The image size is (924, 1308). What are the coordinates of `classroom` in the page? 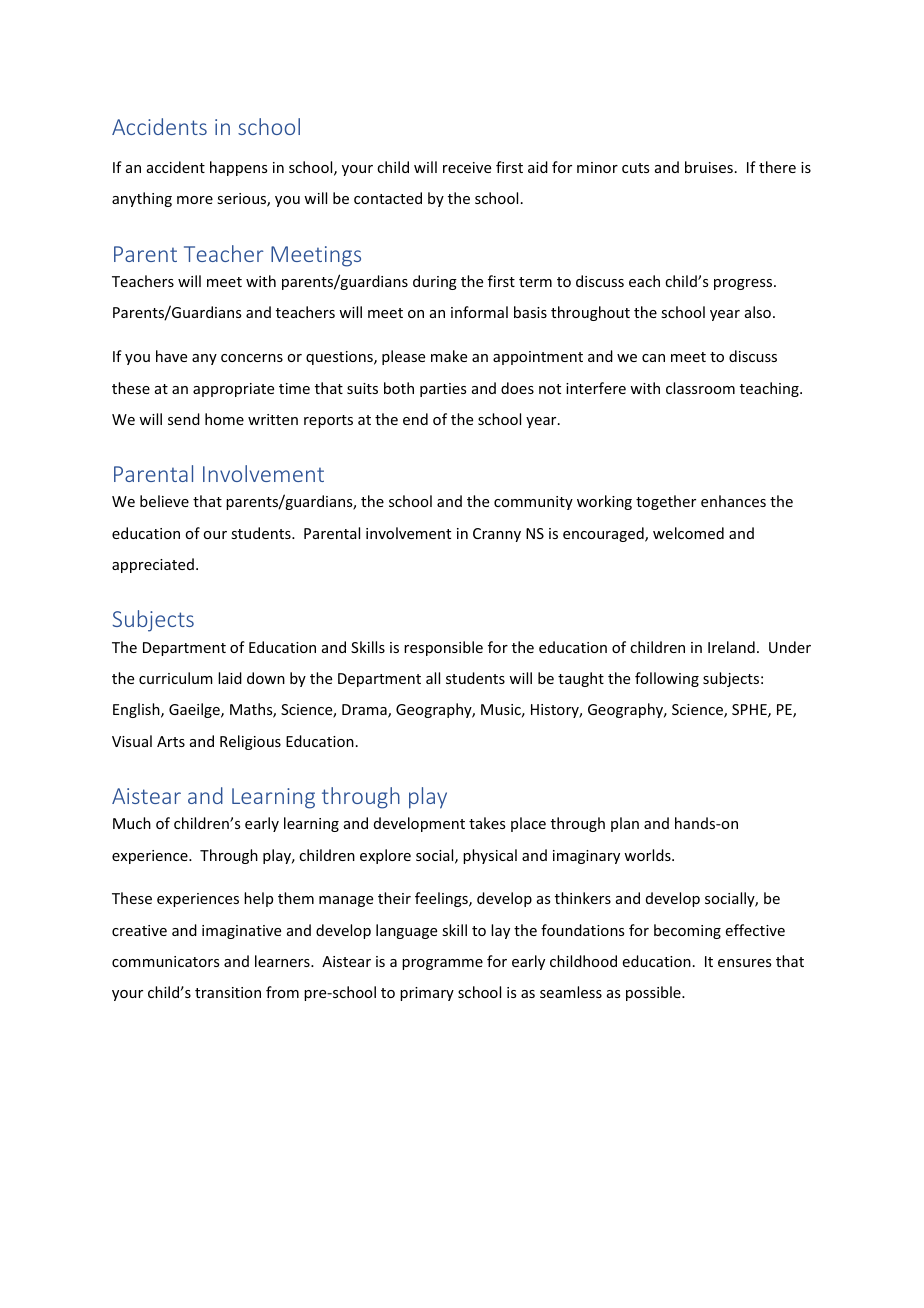 It's located at (700, 388).
